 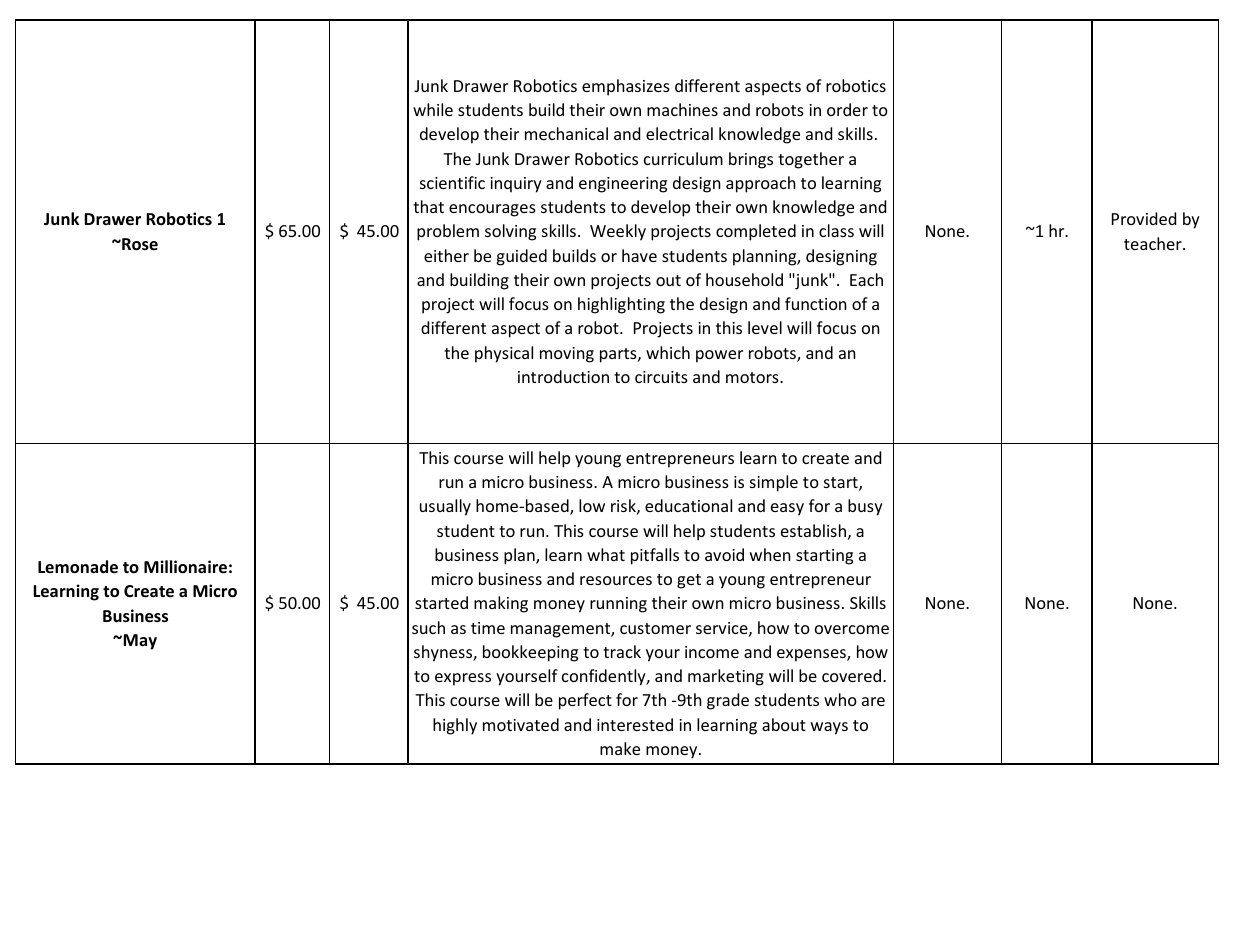 What do you see at coordinates (753, 377) in the screenshot?
I see `motors` at bounding box center [753, 377].
